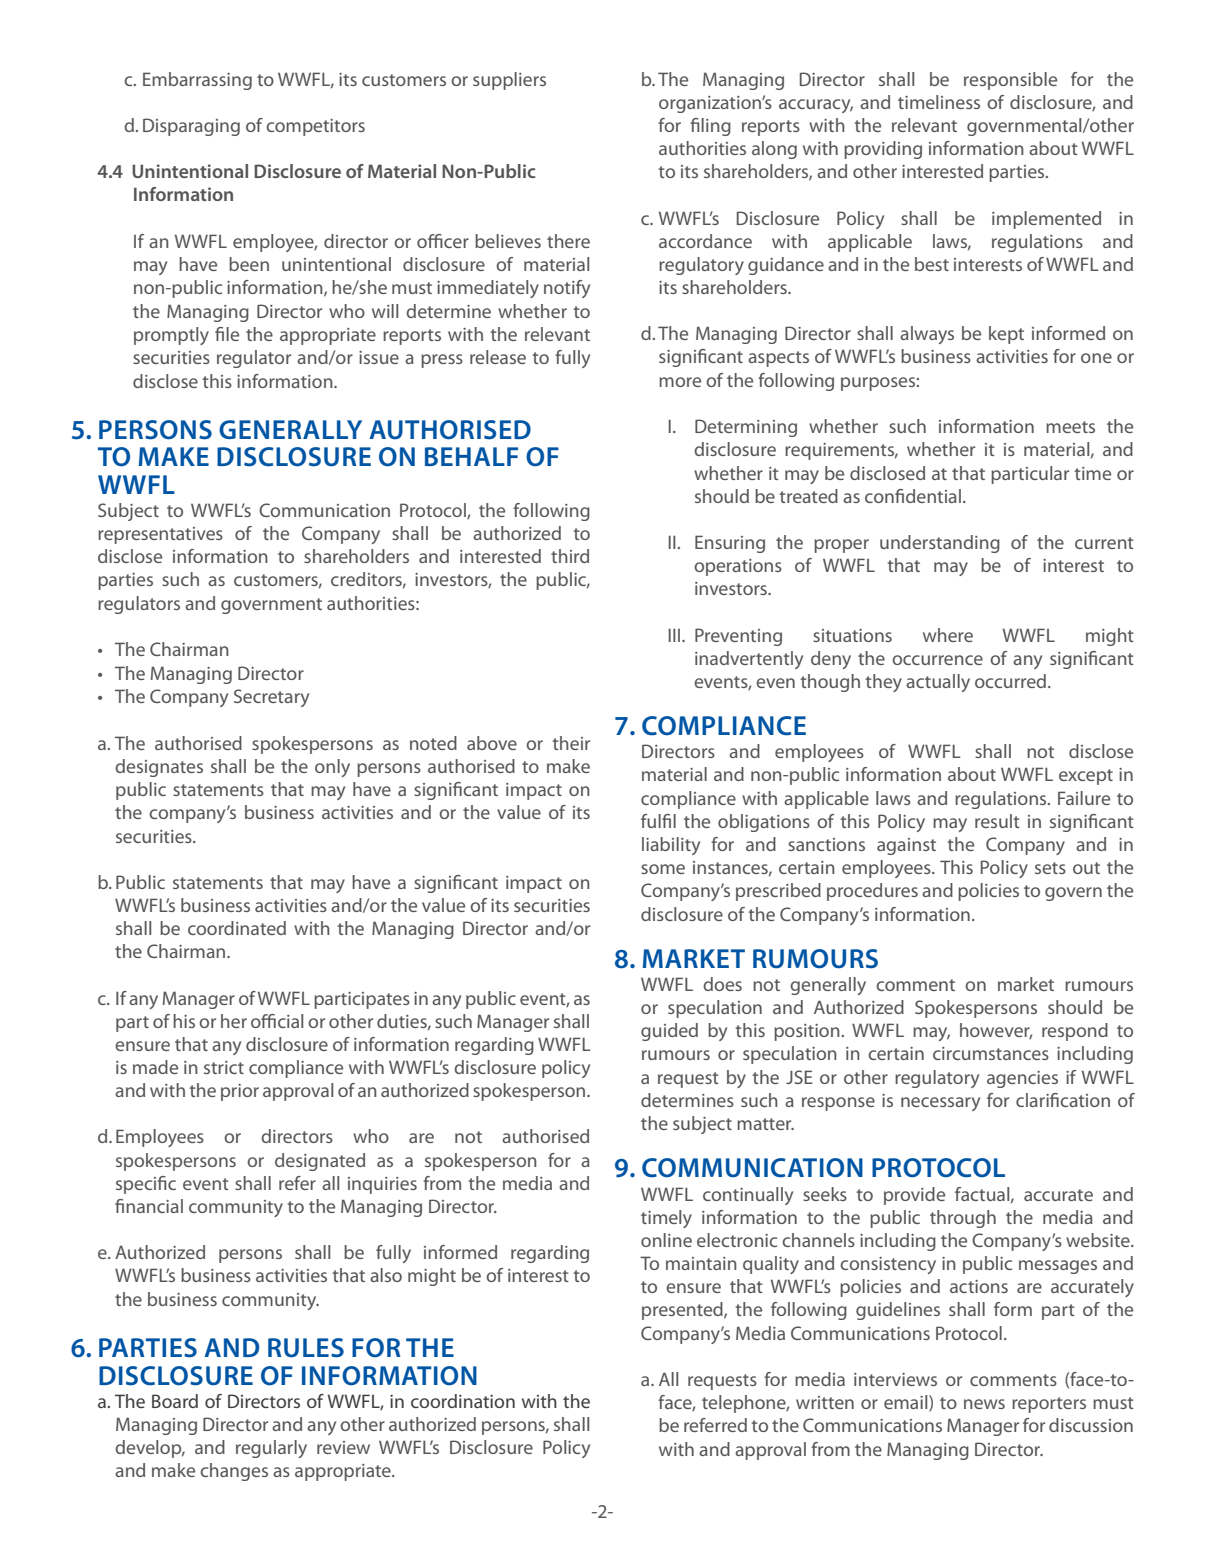 The image size is (1205, 1560). What do you see at coordinates (658, 821) in the document?
I see `fulfil` at bounding box center [658, 821].
